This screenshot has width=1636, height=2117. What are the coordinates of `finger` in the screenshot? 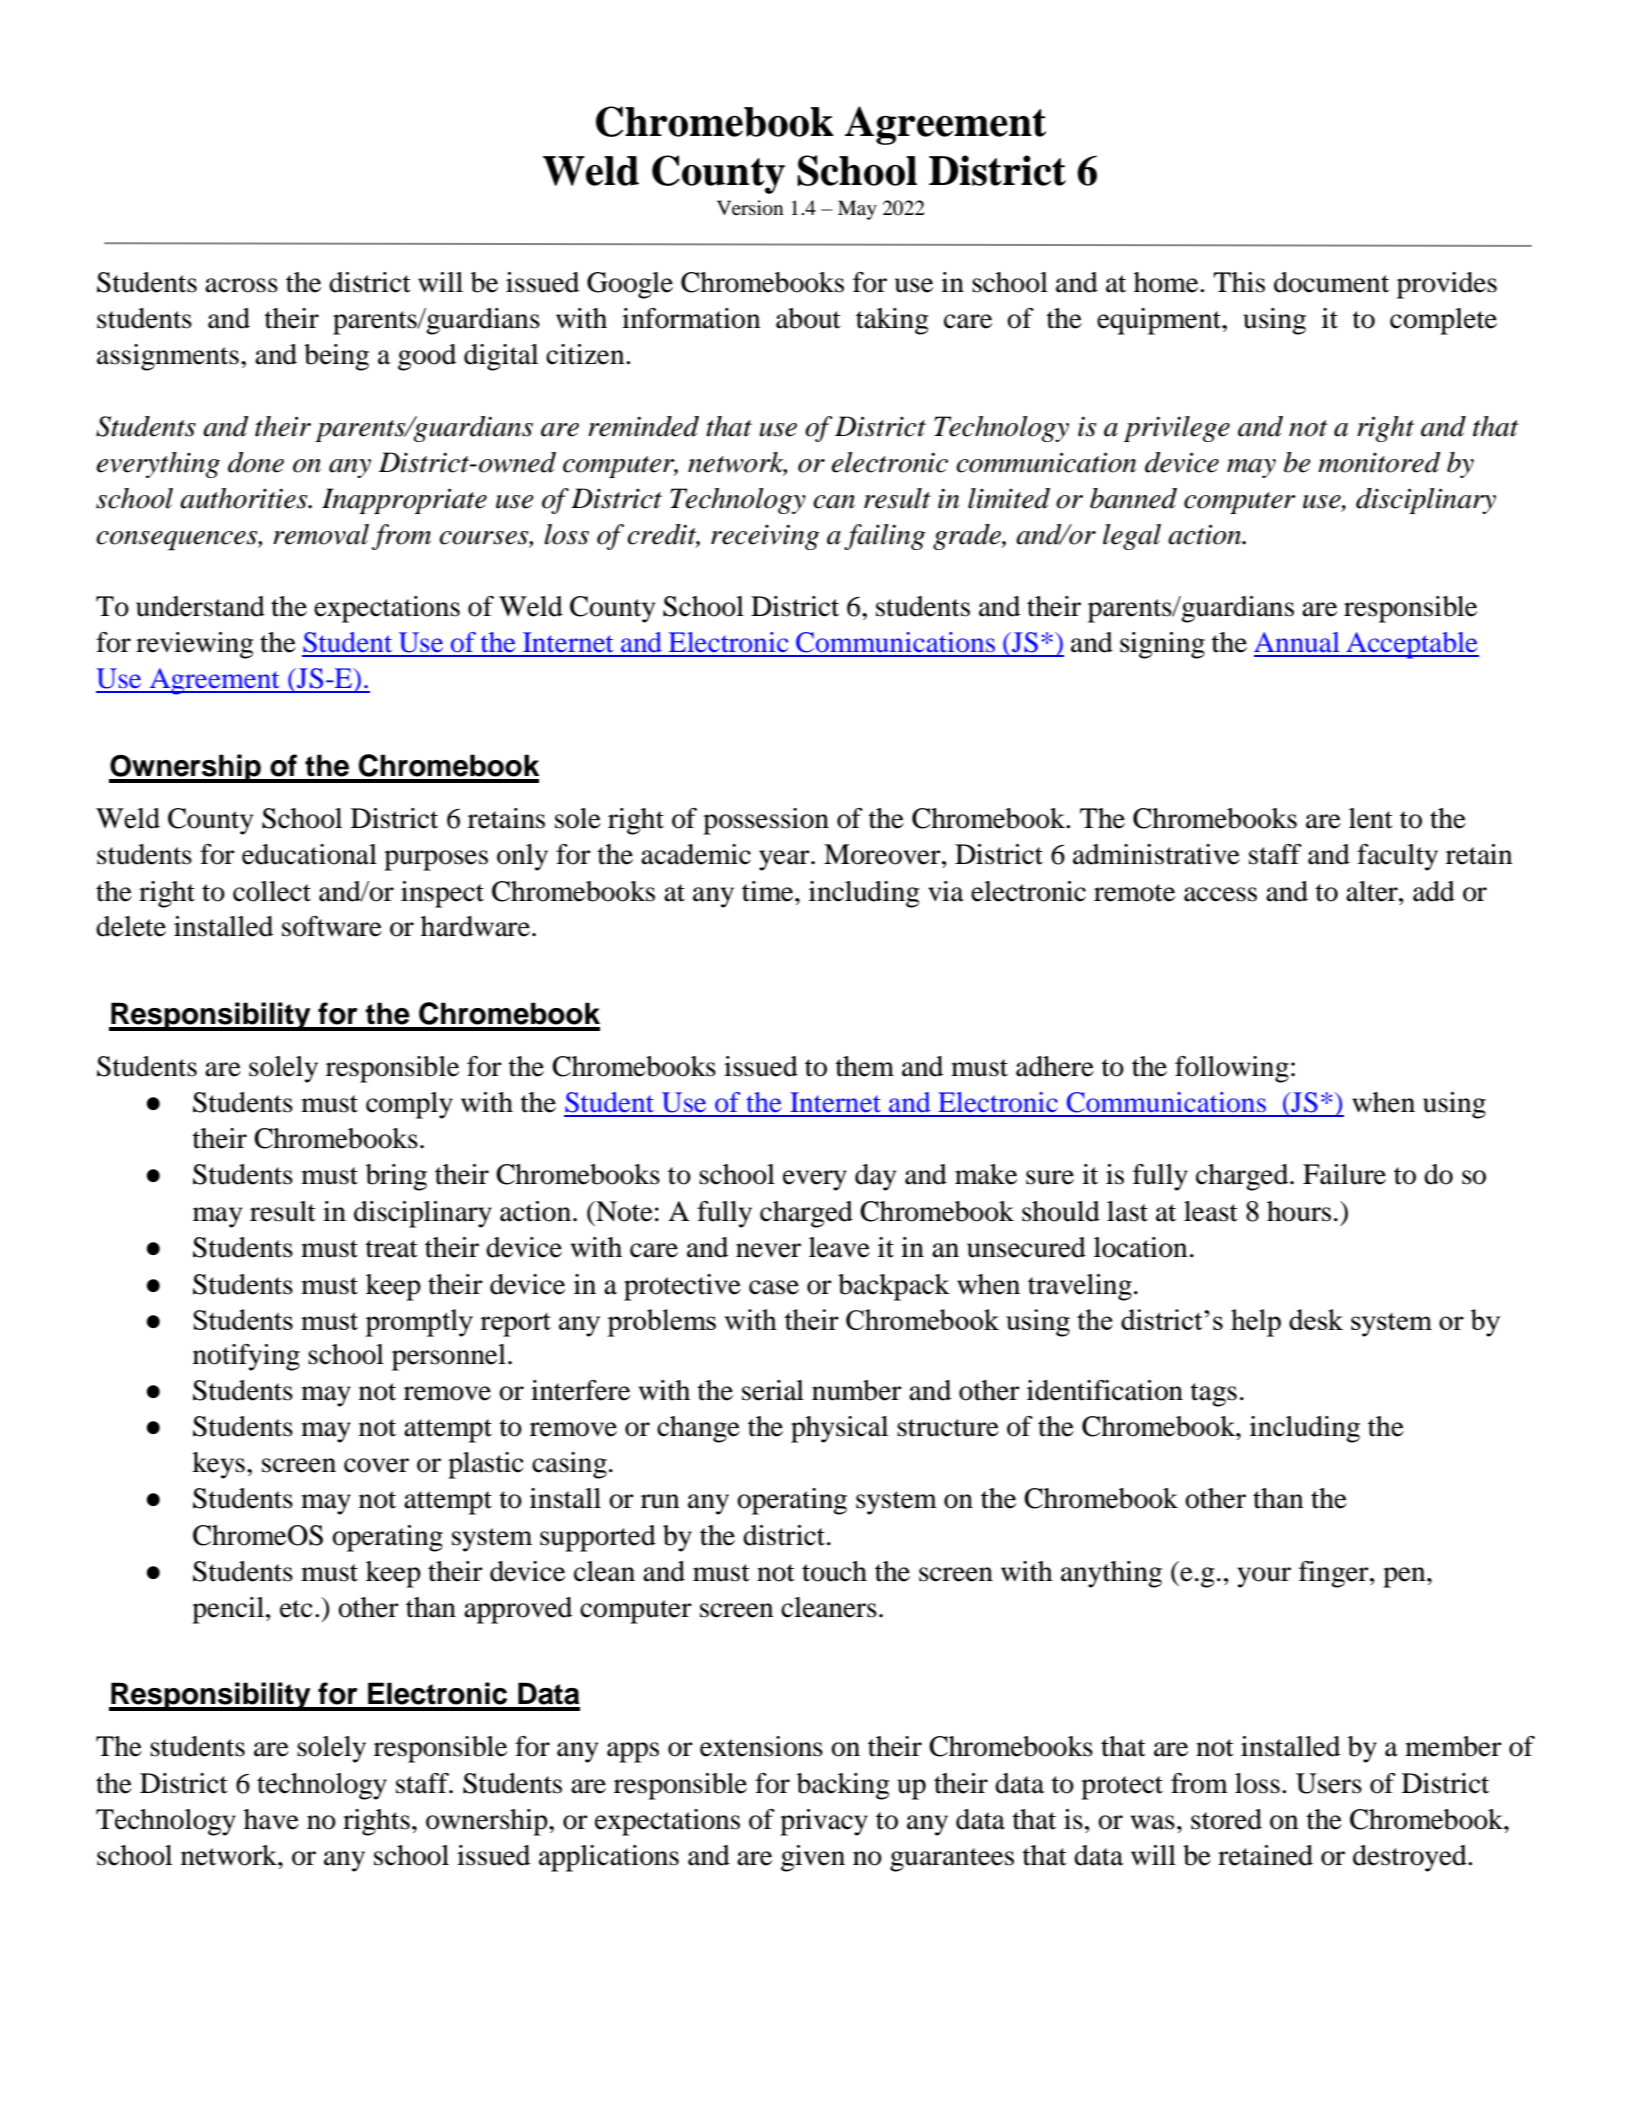 It's located at (1335, 1574).
